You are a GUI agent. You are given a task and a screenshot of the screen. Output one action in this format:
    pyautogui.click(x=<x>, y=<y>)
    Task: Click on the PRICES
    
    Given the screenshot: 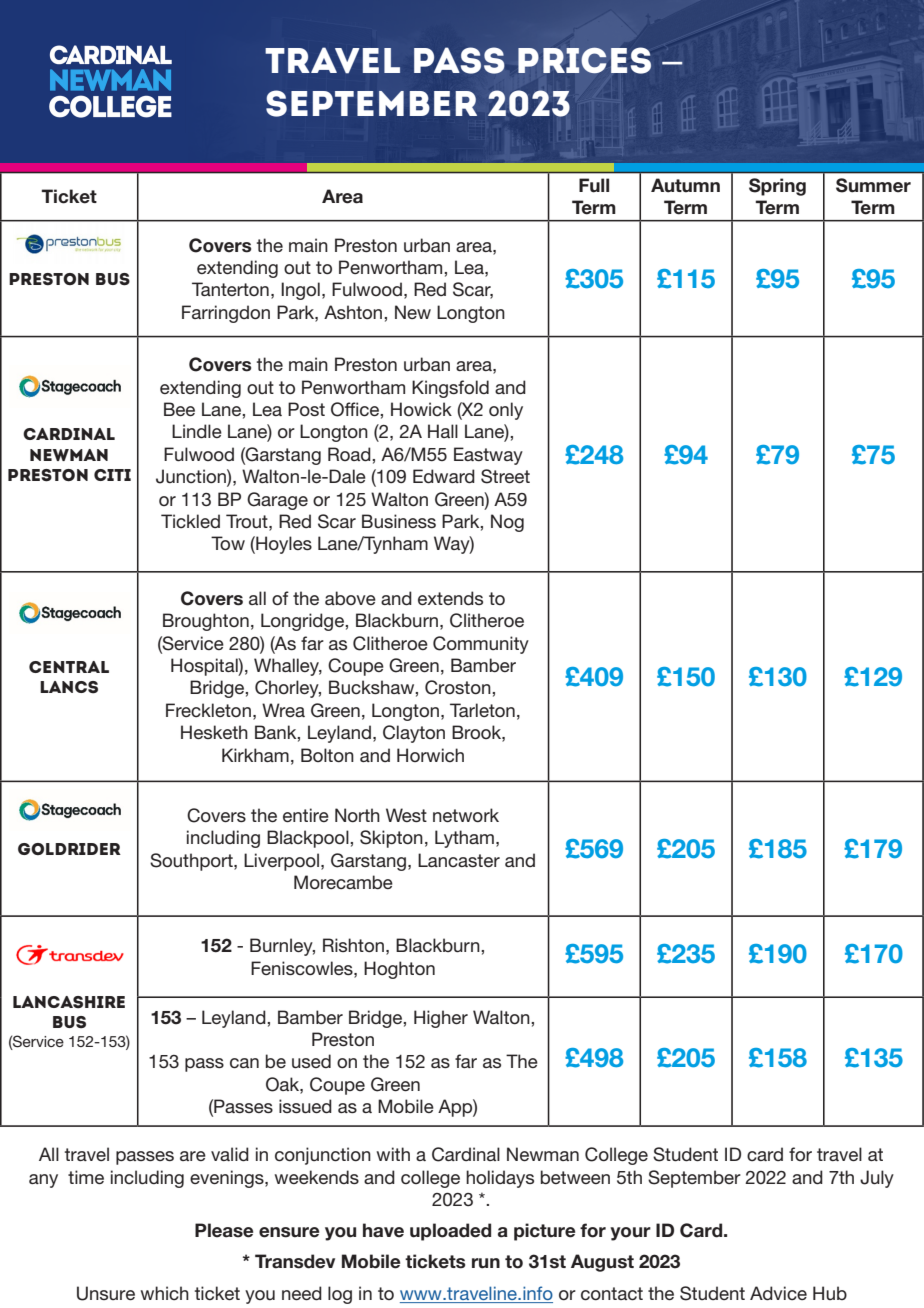 What is the action you would take?
    pyautogui.click(x=584, y=60)
